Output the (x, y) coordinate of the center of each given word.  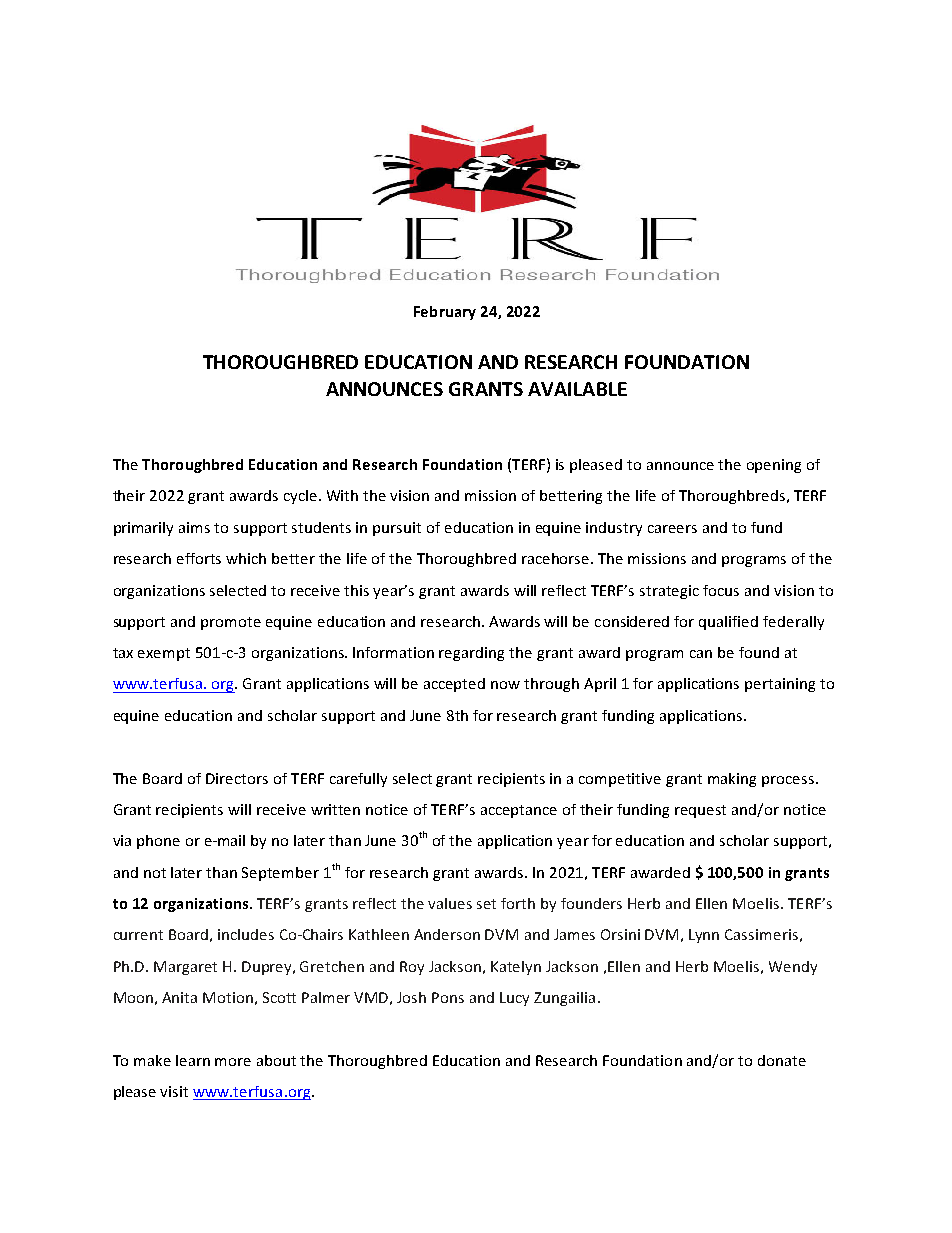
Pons (448, 997)
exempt (164, 654)
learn (193, 1060)
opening (774, 466)
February (445, 313)
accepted (454, 685)
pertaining (780, 685)
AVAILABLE (577, 389)
